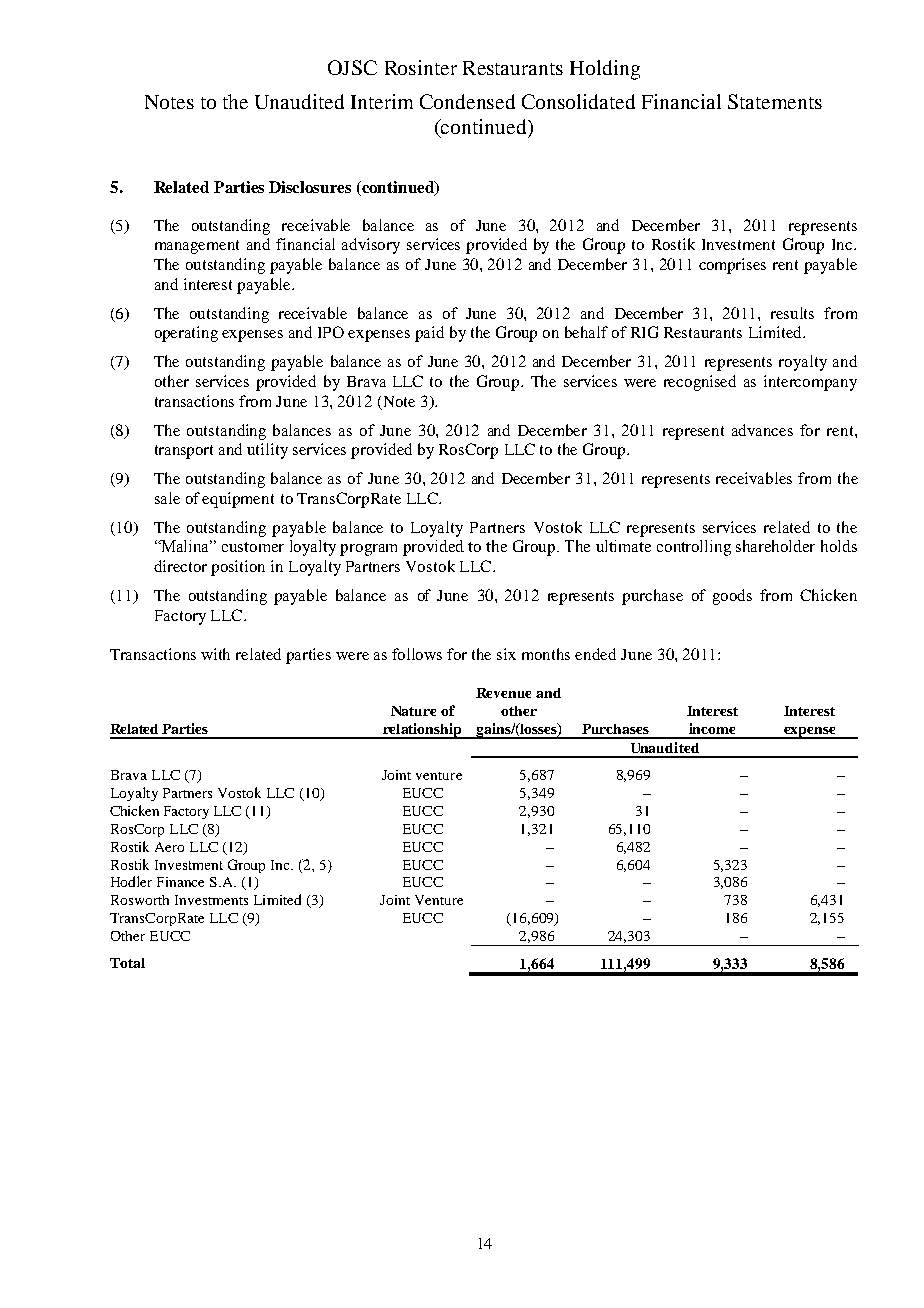 The width and height of the screenshot is (924, 1308). Describe the element at coordinates (368, 550) in the screenshot. I see `program` at that location.
